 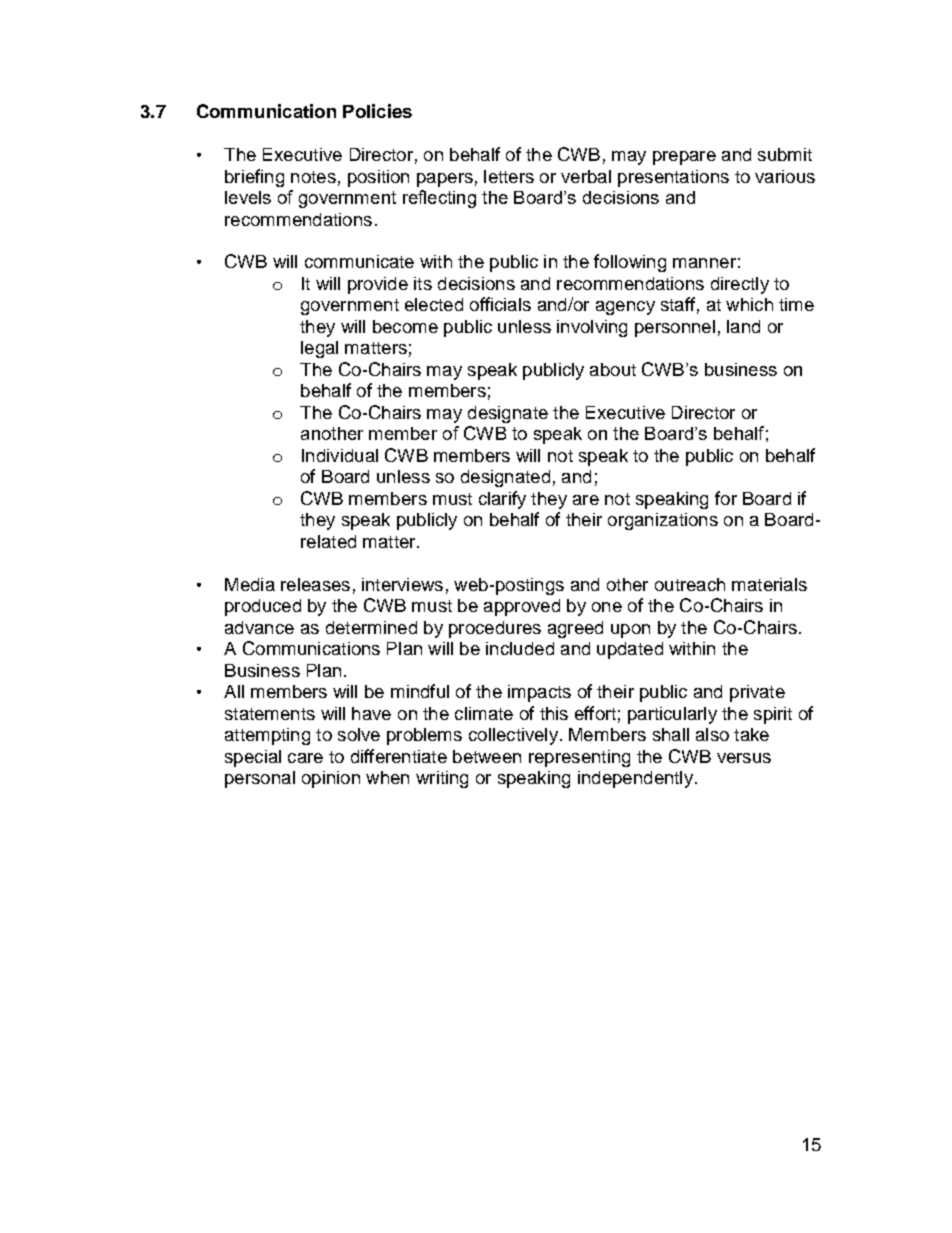 What do you see at coordinates (377, 111) in the page?
I see `Policies` at bounding box center [377, 111].
